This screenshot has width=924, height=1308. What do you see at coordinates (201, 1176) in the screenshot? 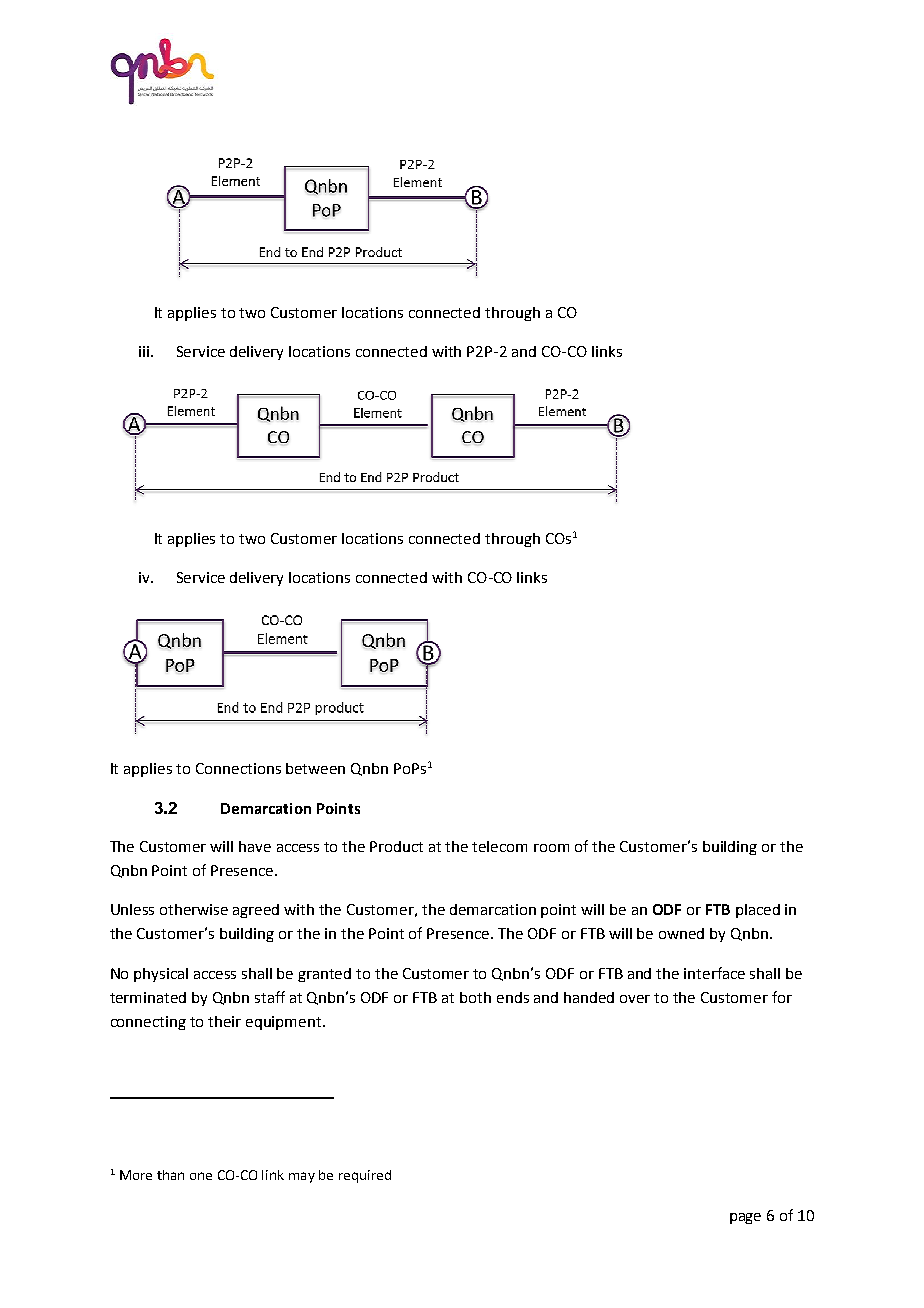
I see `one` at bounding box center [201, 1176].
